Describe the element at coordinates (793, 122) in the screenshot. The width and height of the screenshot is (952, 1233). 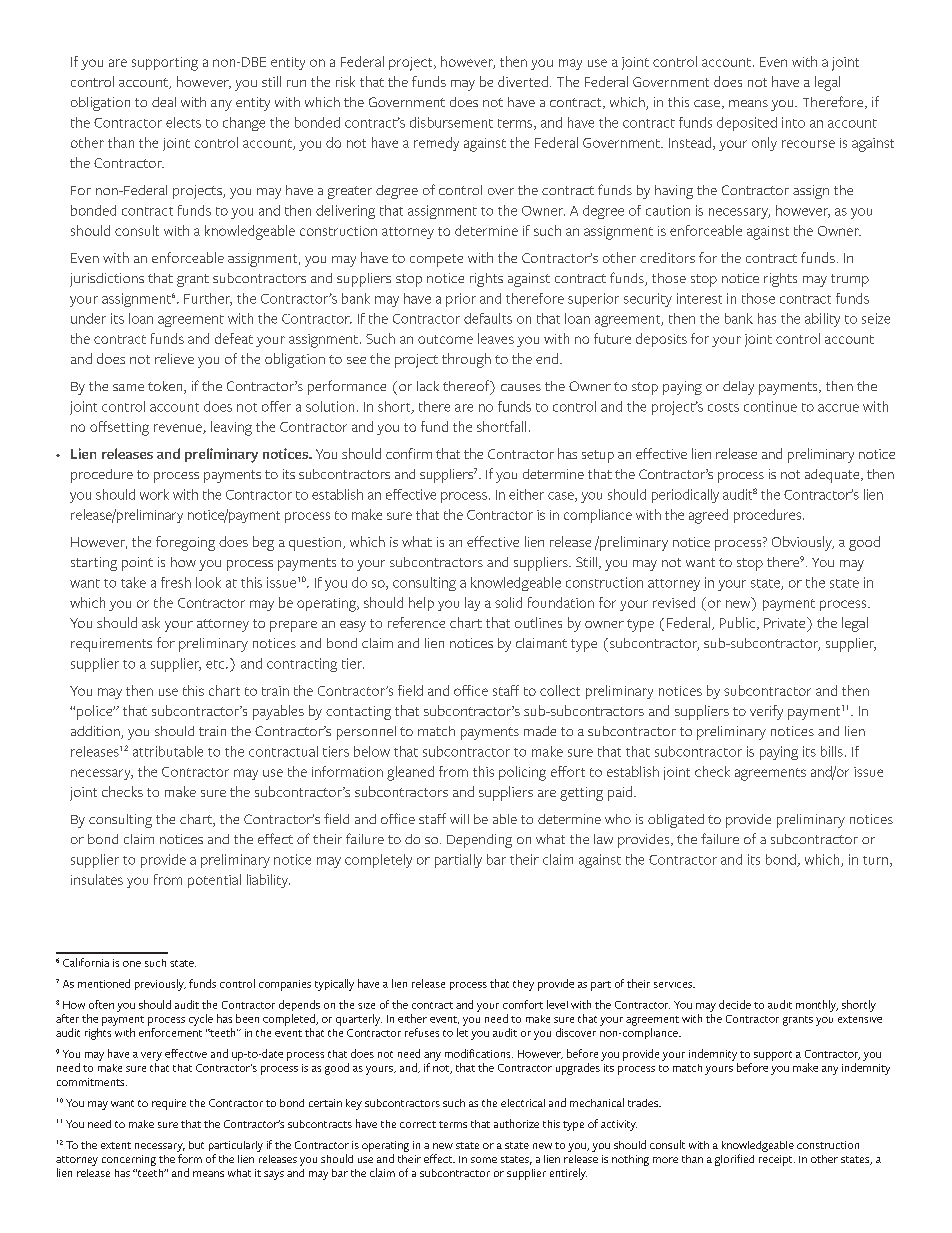
I see `into` at that location.
